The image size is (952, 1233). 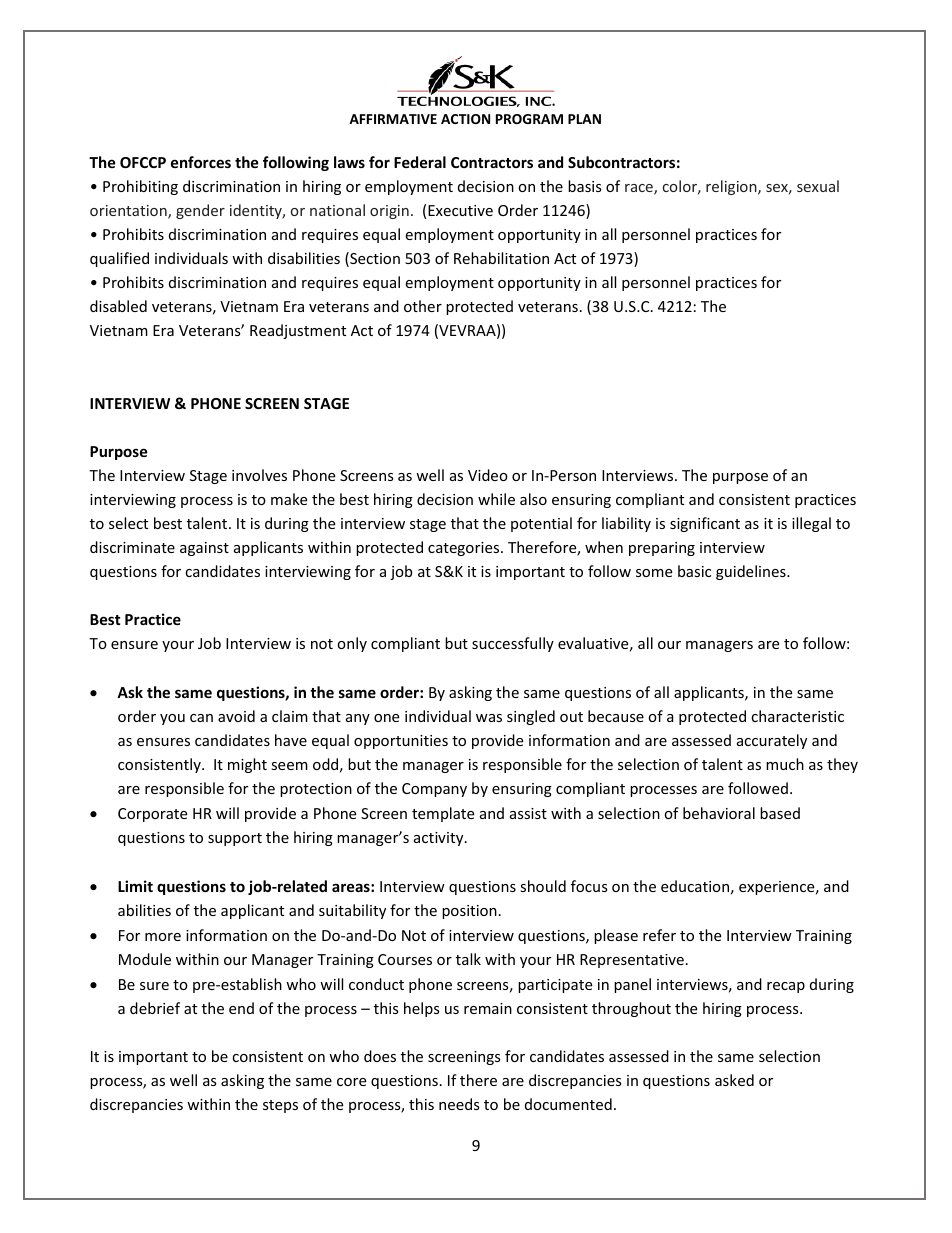 What do you see at coordinates (280, 1106) in the document?
I see `steps` at bounding box center [280, 1106].
